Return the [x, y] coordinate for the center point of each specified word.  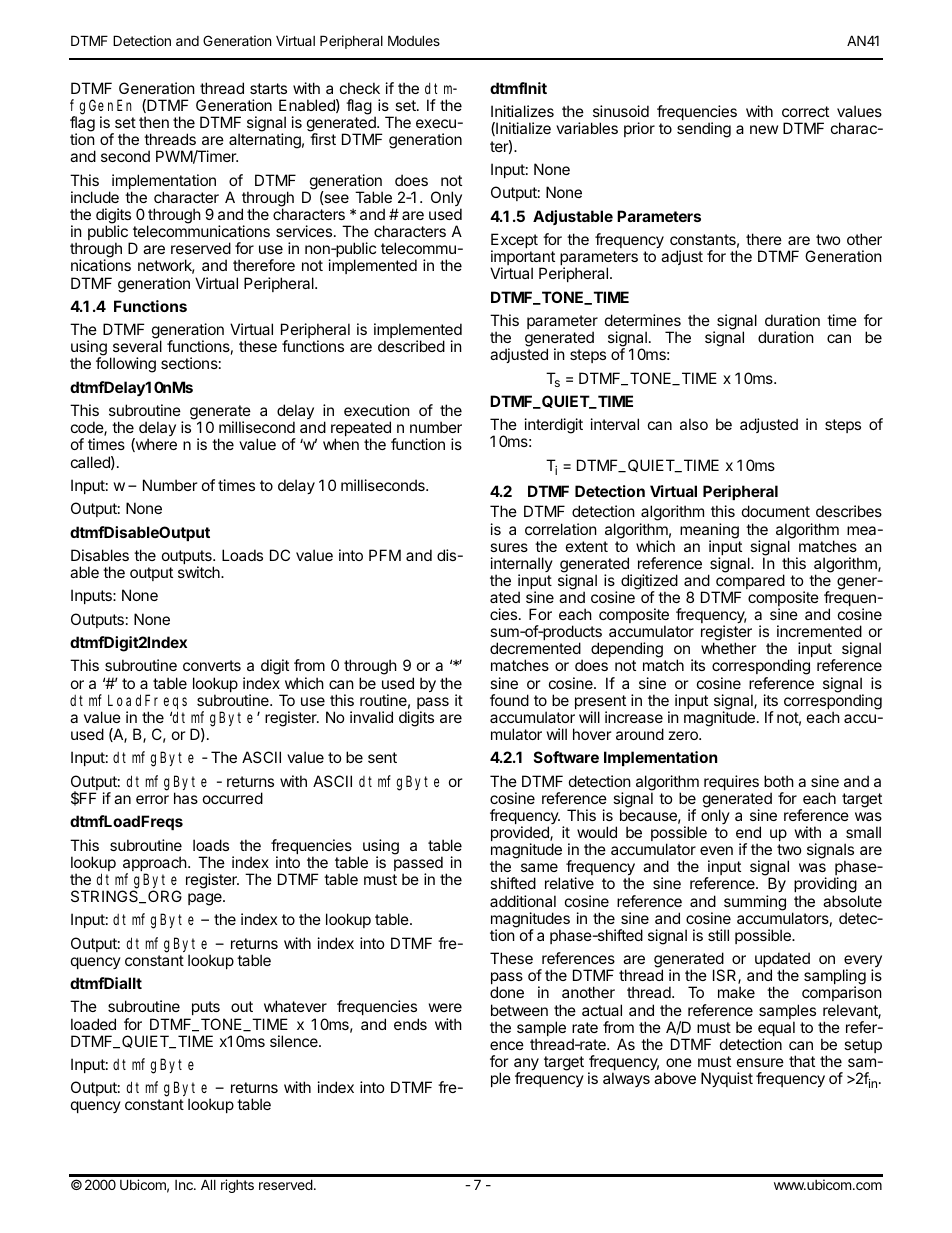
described [411, 346]
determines [643, 320]
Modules [414, 40]
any [526, 1065]
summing [755, 903]
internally [522, 566]
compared [749, 583]
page [206, 899]
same [539, 867]
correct [805, 111]
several [137, 346]
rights [237, 1186]
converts [212, 665]
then [154, 122]
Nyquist [727, 1079]
